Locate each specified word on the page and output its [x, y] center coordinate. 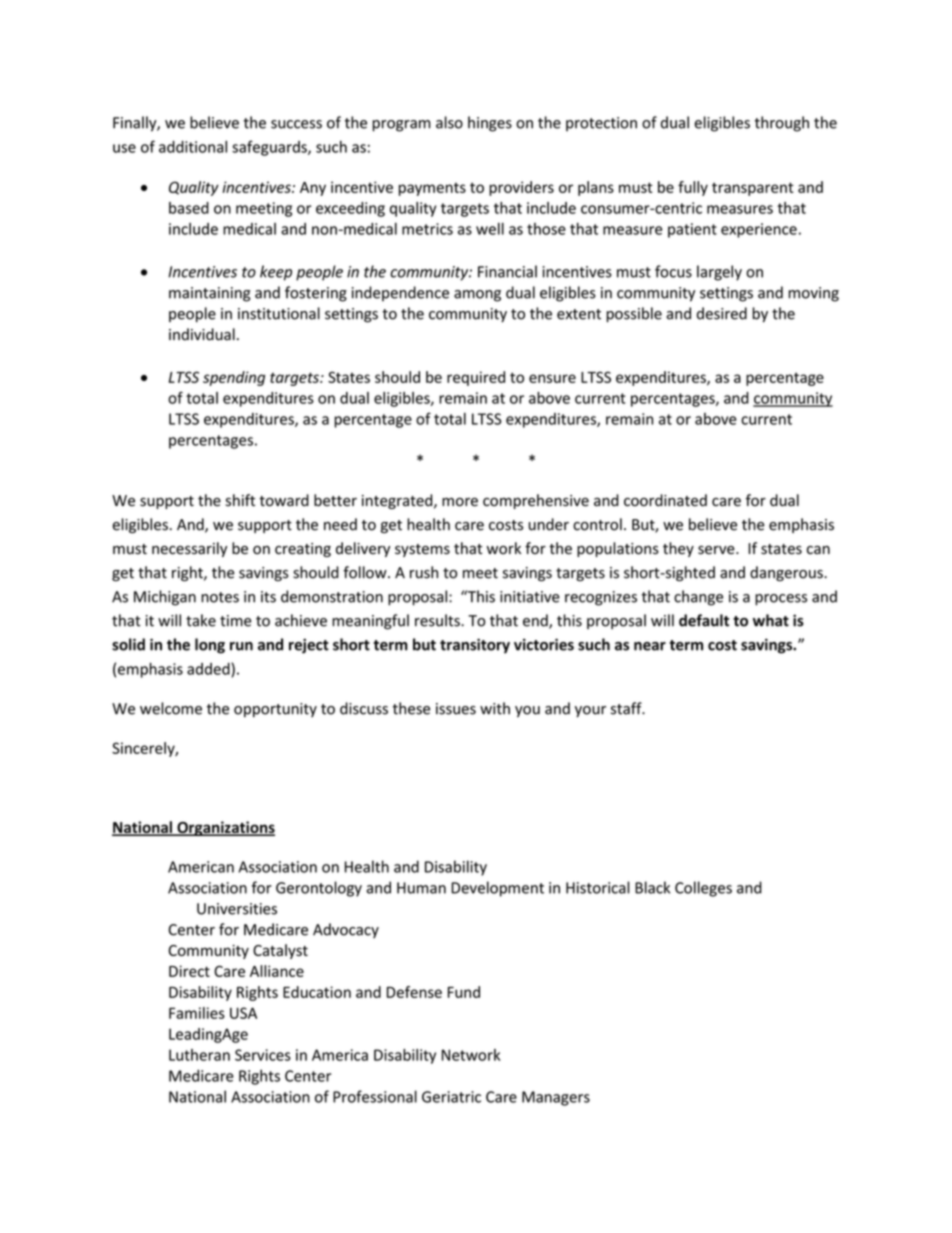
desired [722, 313]
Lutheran [199, 1055]
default [704, 620]
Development [497, 889]
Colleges [703, 889]
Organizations [225, 828]
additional [193, 147]
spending [234, 378]
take [201, 620]
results [438, 620]
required [476, 378]
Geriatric [451, 1097]
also [449, 122]
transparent [753, 189]
